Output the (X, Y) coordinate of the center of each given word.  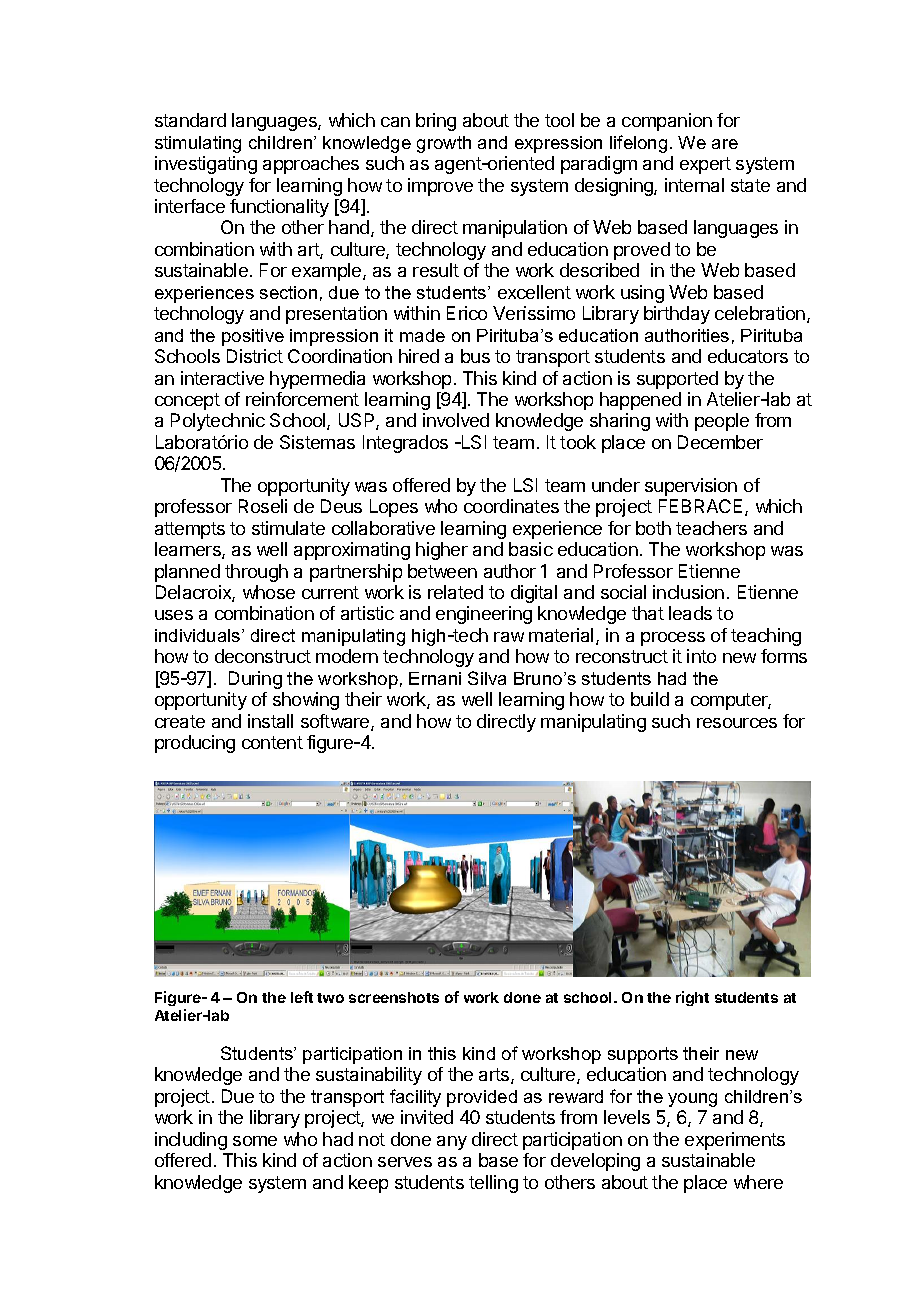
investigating (206, 165)
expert (705, 165)
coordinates (511, 506)
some (255, 1141)
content (272, 742)
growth (444, 144)
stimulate (288, 528)
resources (737, 723)
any (452, 1143)
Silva (487, 678)
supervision (691, 487)
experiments (735, 1141)
